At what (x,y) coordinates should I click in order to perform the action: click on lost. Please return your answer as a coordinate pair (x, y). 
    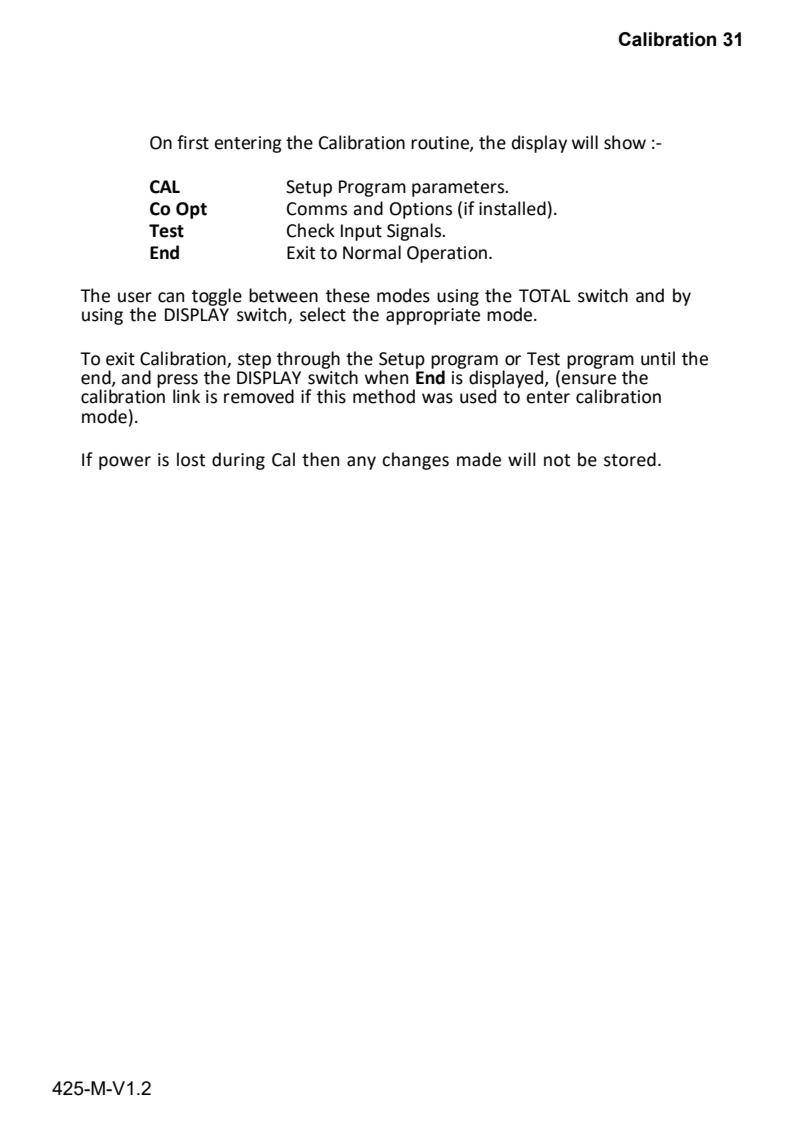
    Looking at the image, I should click on (191, 459).
